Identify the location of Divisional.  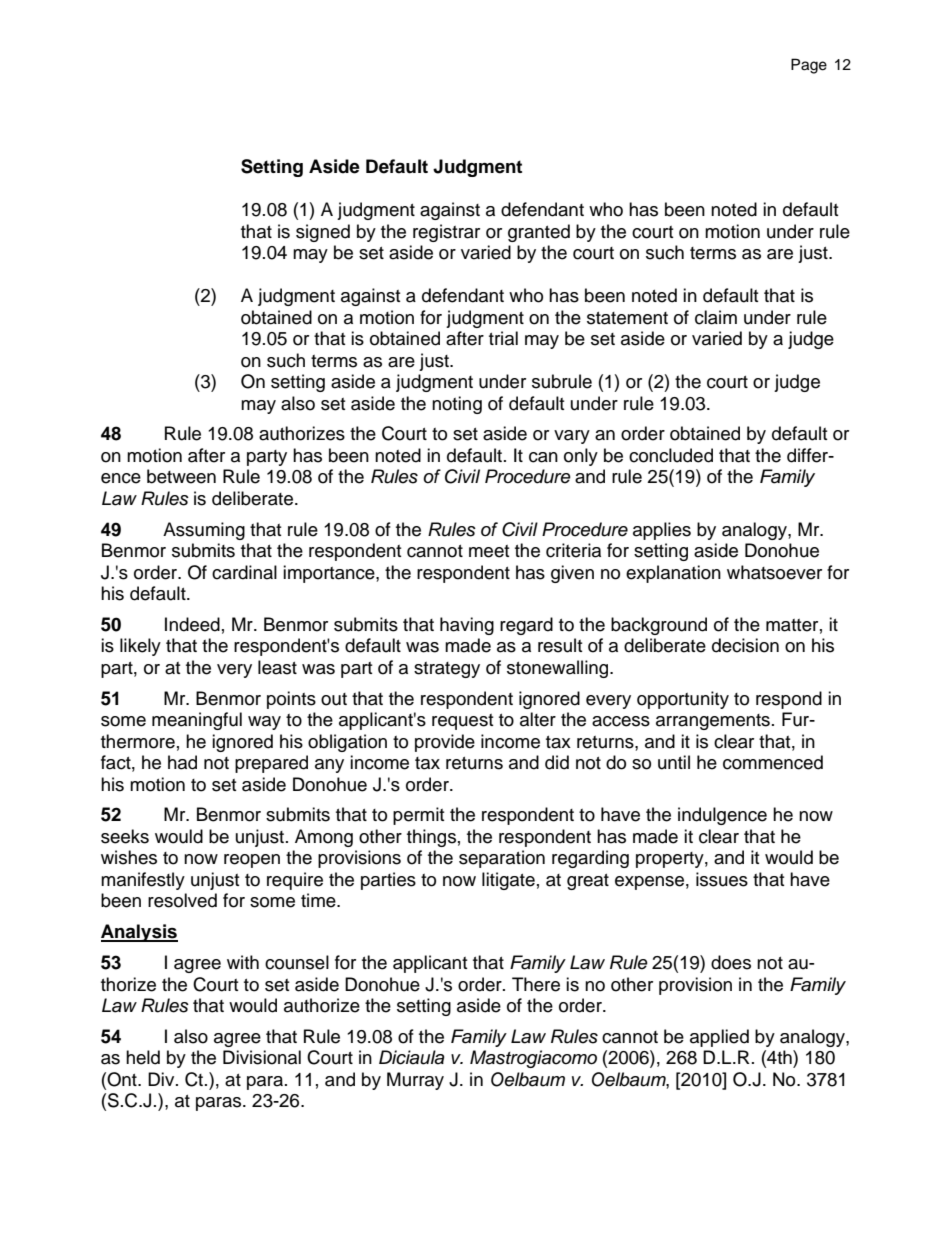
(262, 1057).
